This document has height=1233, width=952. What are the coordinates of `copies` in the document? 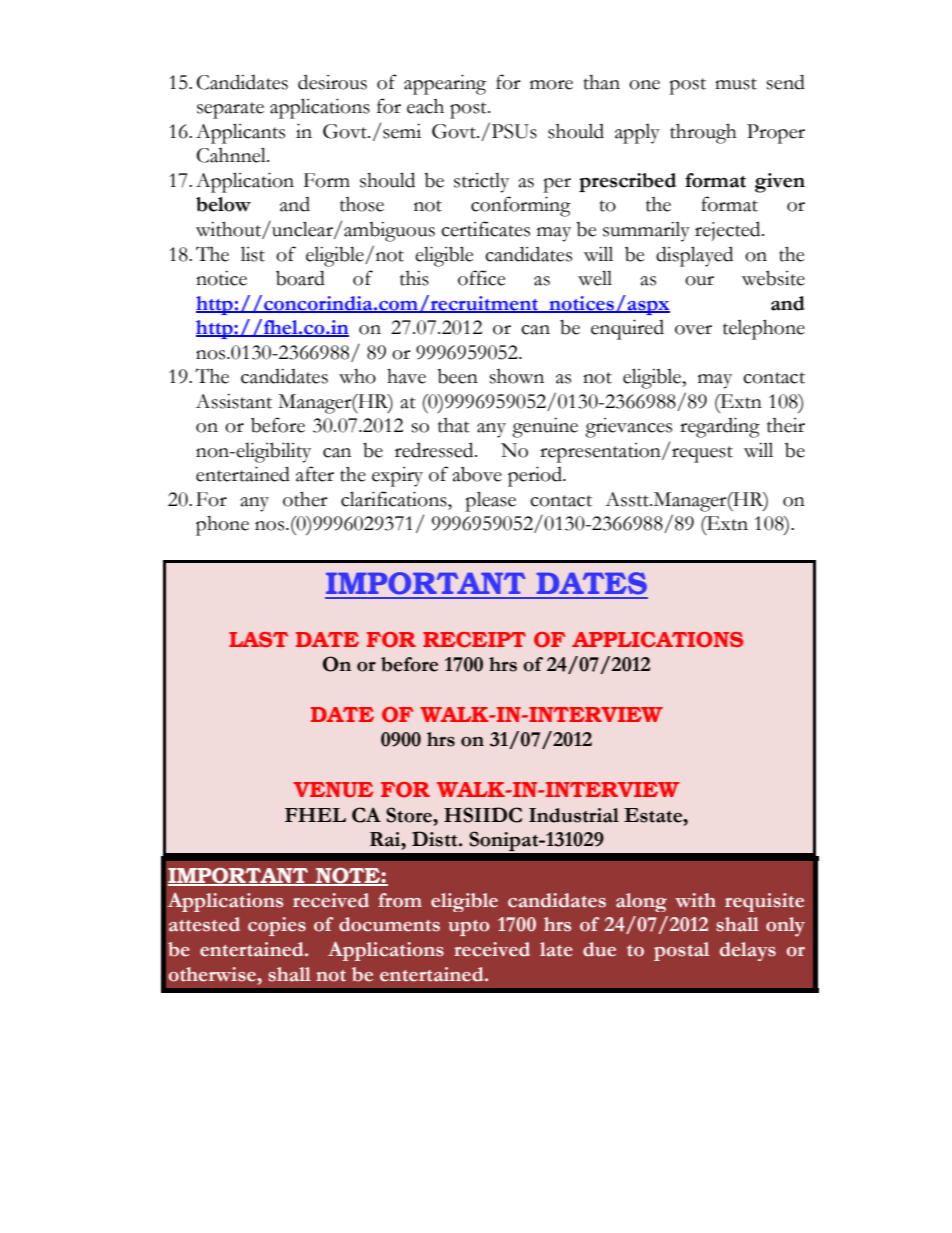 It's located at (277, 926).
